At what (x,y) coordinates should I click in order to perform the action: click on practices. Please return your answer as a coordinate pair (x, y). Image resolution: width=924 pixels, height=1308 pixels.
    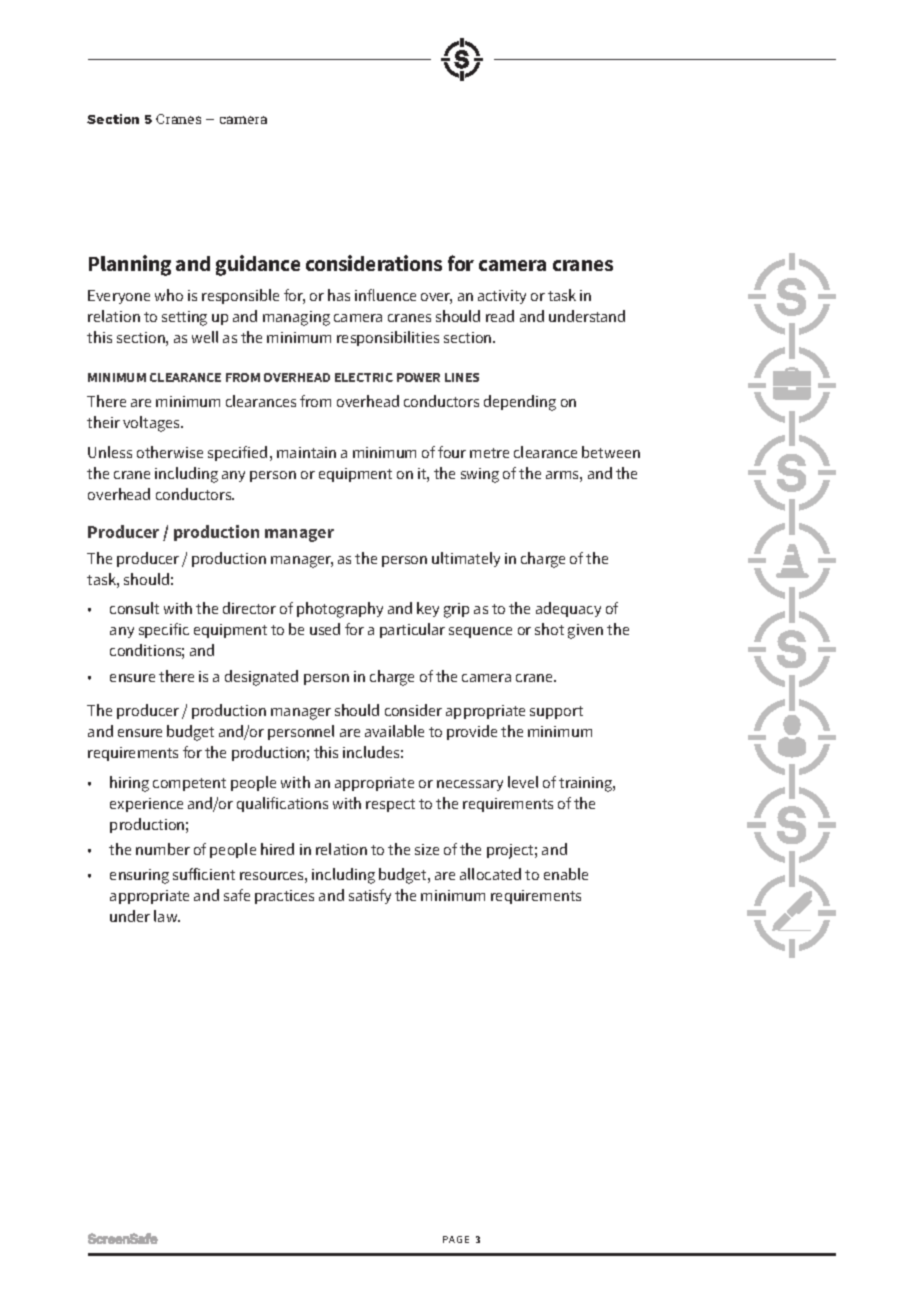
    Looking at the image, I should click on (284, 897).
